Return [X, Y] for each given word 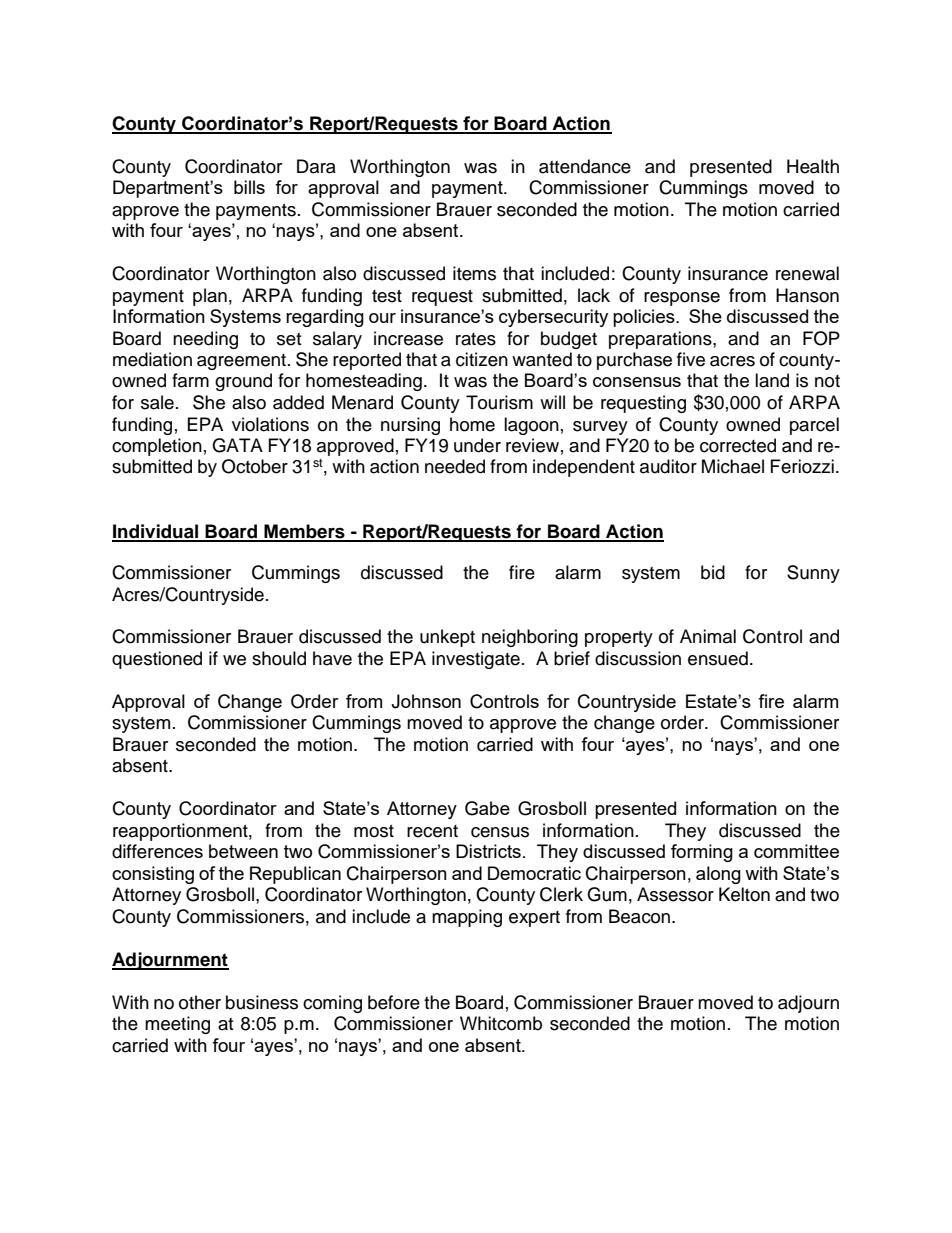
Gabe [487, 808]
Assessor [675, 894]
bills [249, 187]
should [279, 658]
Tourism [499, 402]
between [243, 851]
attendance [585, 166]
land [772, 380]
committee [796, 851]
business [262, 1002]
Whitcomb [501, 1023]
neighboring [530, 638]
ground [243, 382]
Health [813, 166]
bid [713, 572]
